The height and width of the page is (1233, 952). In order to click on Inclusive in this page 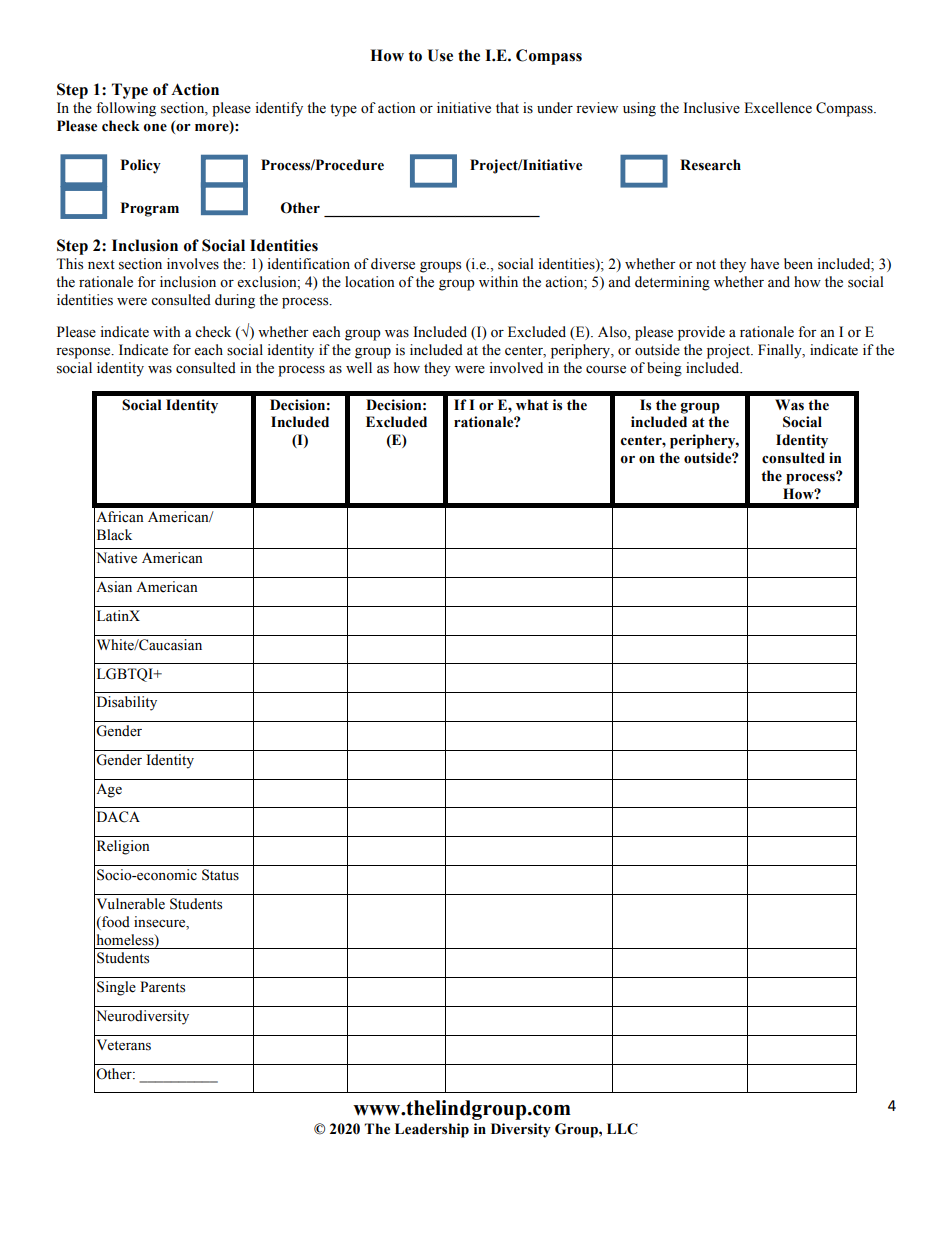, I will do `click(711, 108)`.
